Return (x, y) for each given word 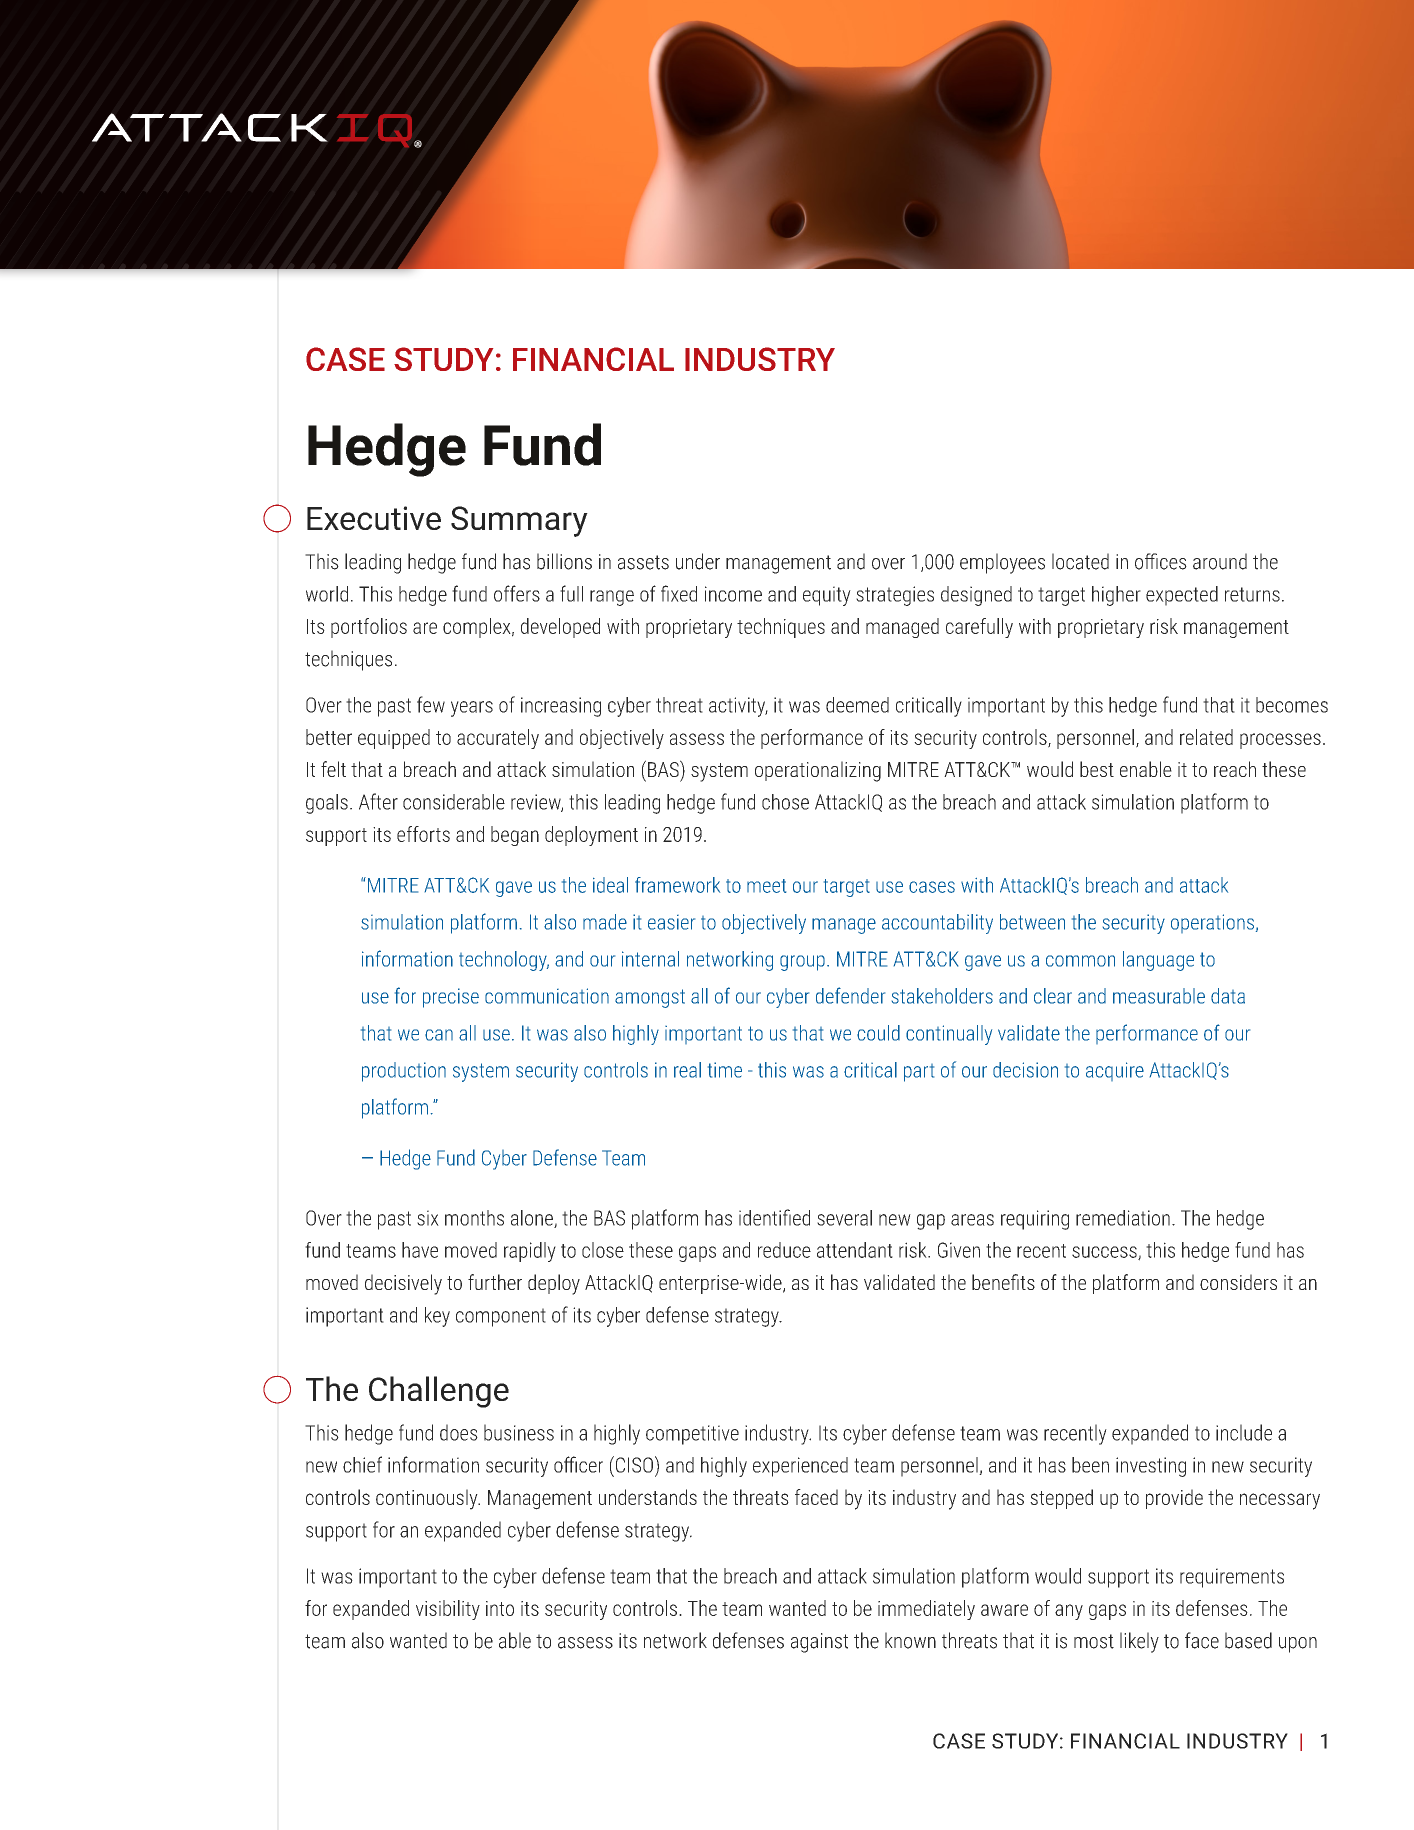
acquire (1115, 1071)
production (404, 1072)
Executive (374, 518)
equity (827, 596)
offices (1161, 561)
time (725, 1070)
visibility (448, 1610)
